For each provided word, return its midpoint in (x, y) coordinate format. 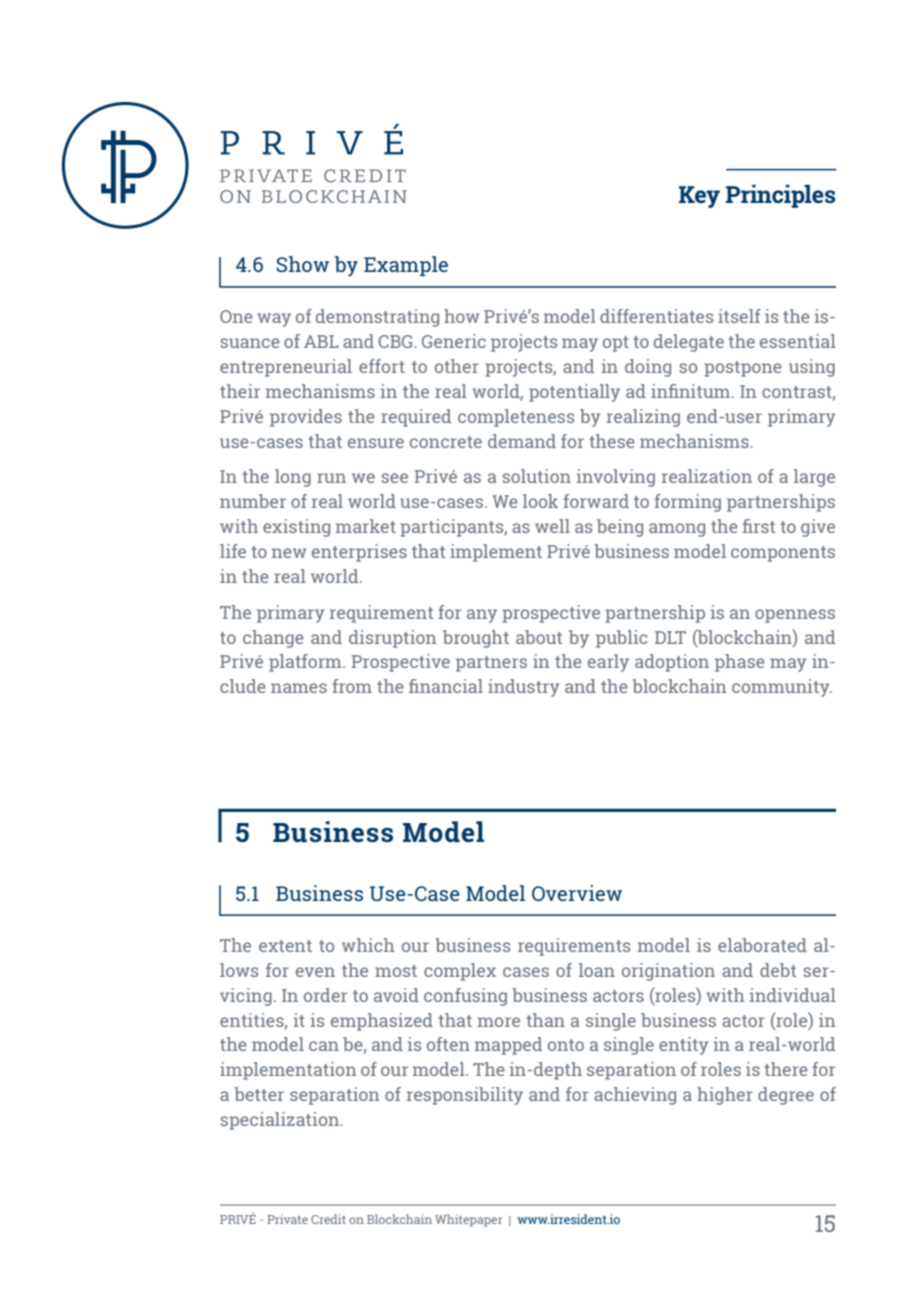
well (552, 526)
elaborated (762, 945)
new (289, 553)
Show (302, 264)
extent (285, 946)
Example (406, 266)
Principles (781, 196)
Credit (328, 1219)
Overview (577, 893)
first (759, 526)
